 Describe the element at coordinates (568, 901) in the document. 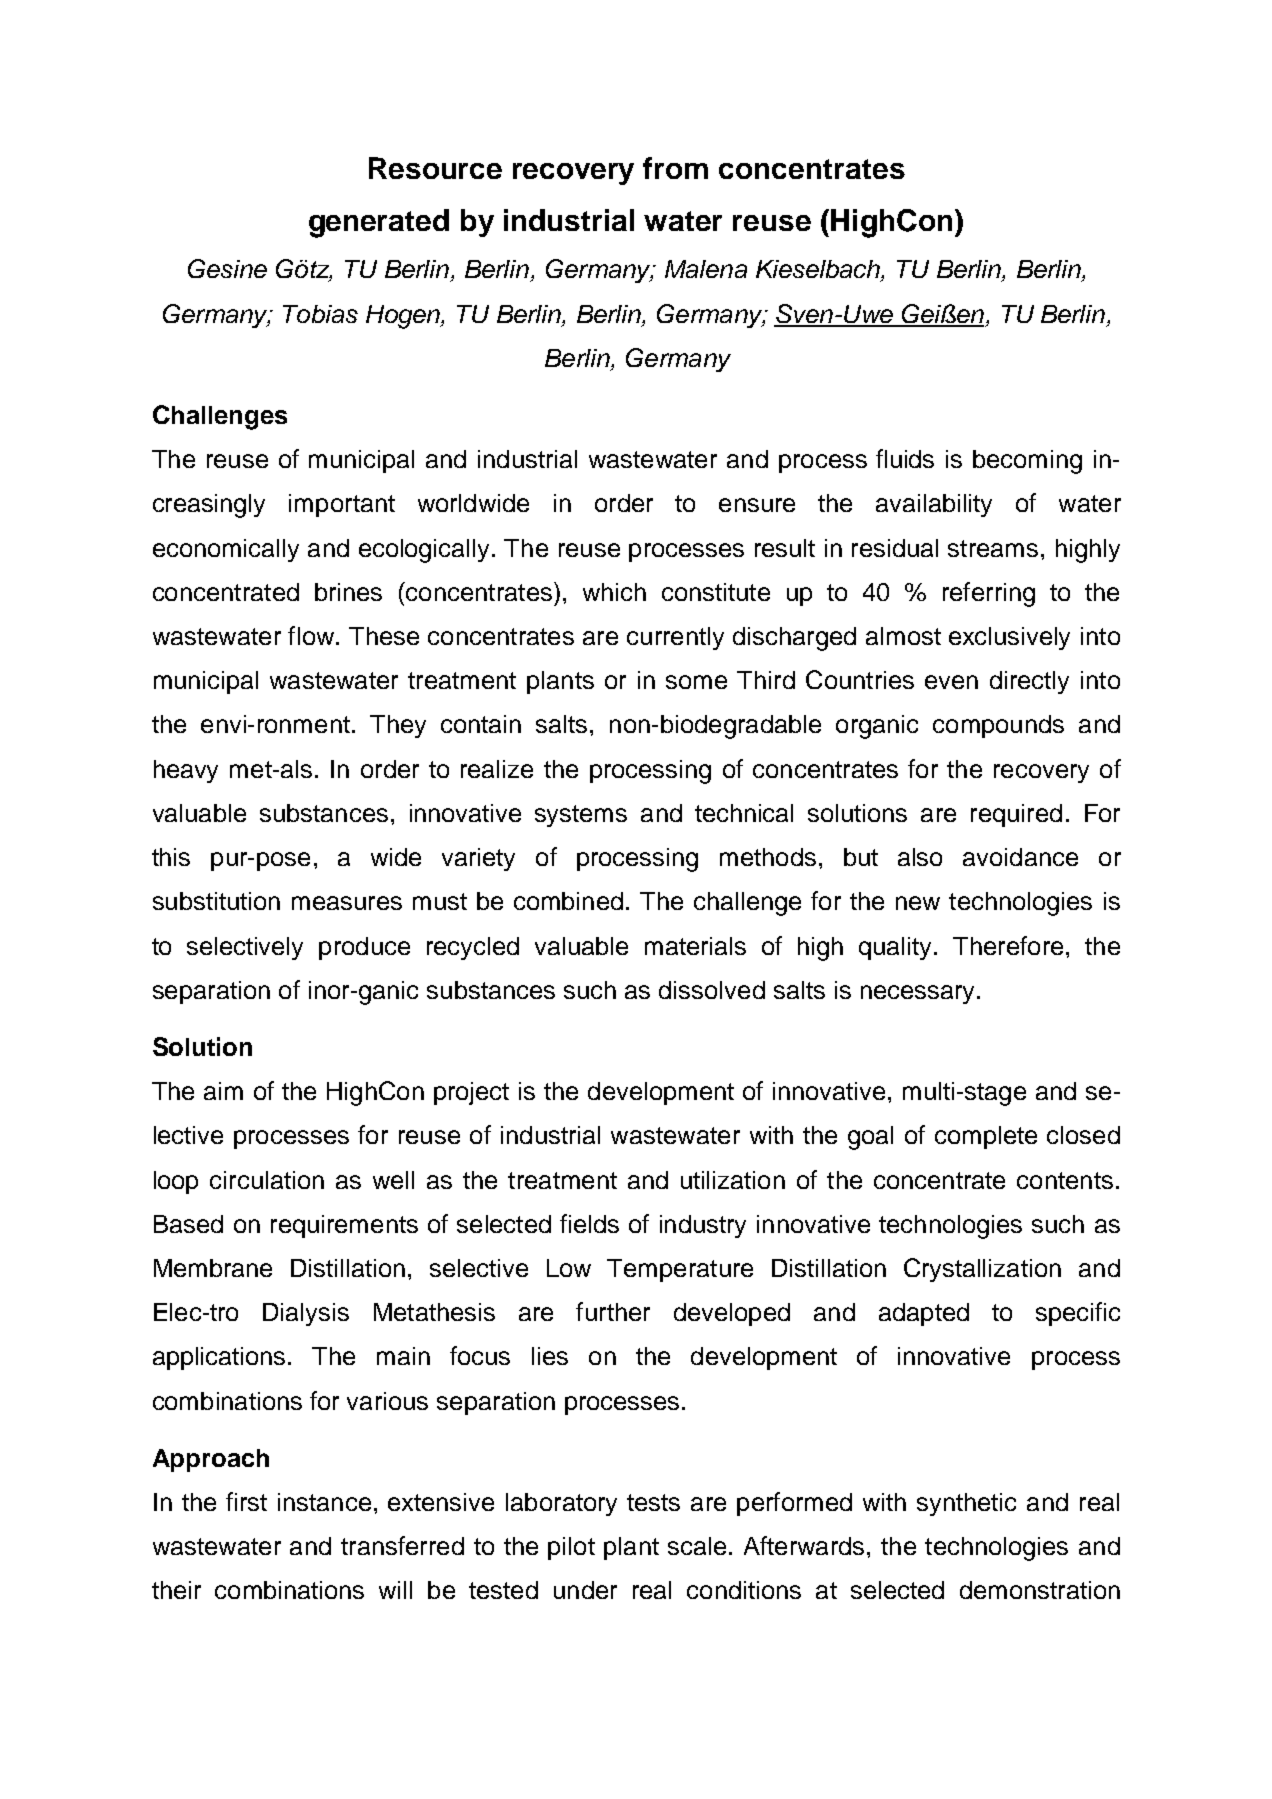

I see `combined` at that location.
